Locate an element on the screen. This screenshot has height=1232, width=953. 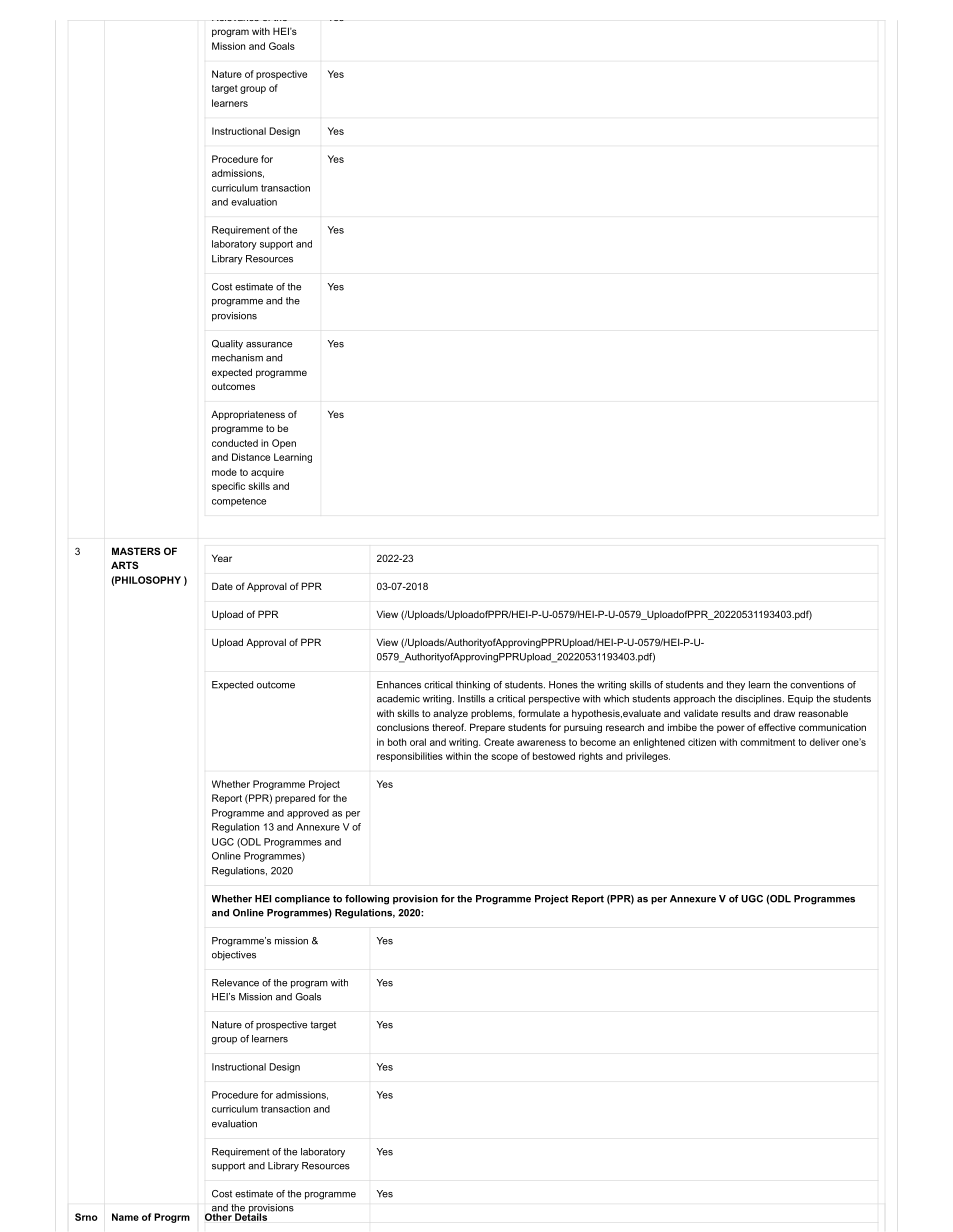
Other is located at coordinates (219, 1216).
